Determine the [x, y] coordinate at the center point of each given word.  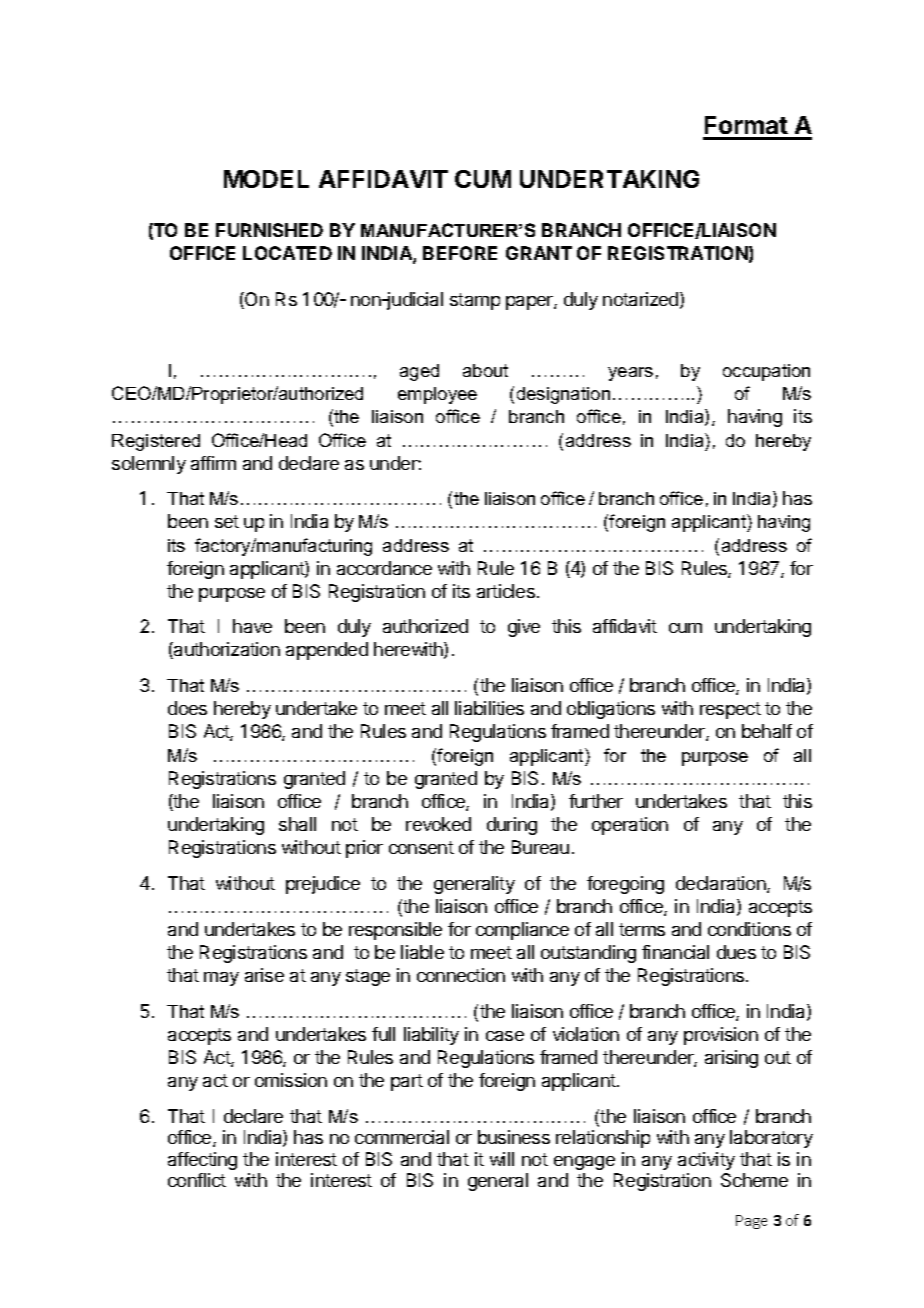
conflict [197, 1180]
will [502, 1159]
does [187, 708]
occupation [766, 372]
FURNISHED [269, 230]
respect [730, 710]
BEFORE [460, 253]
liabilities [489, 708]
